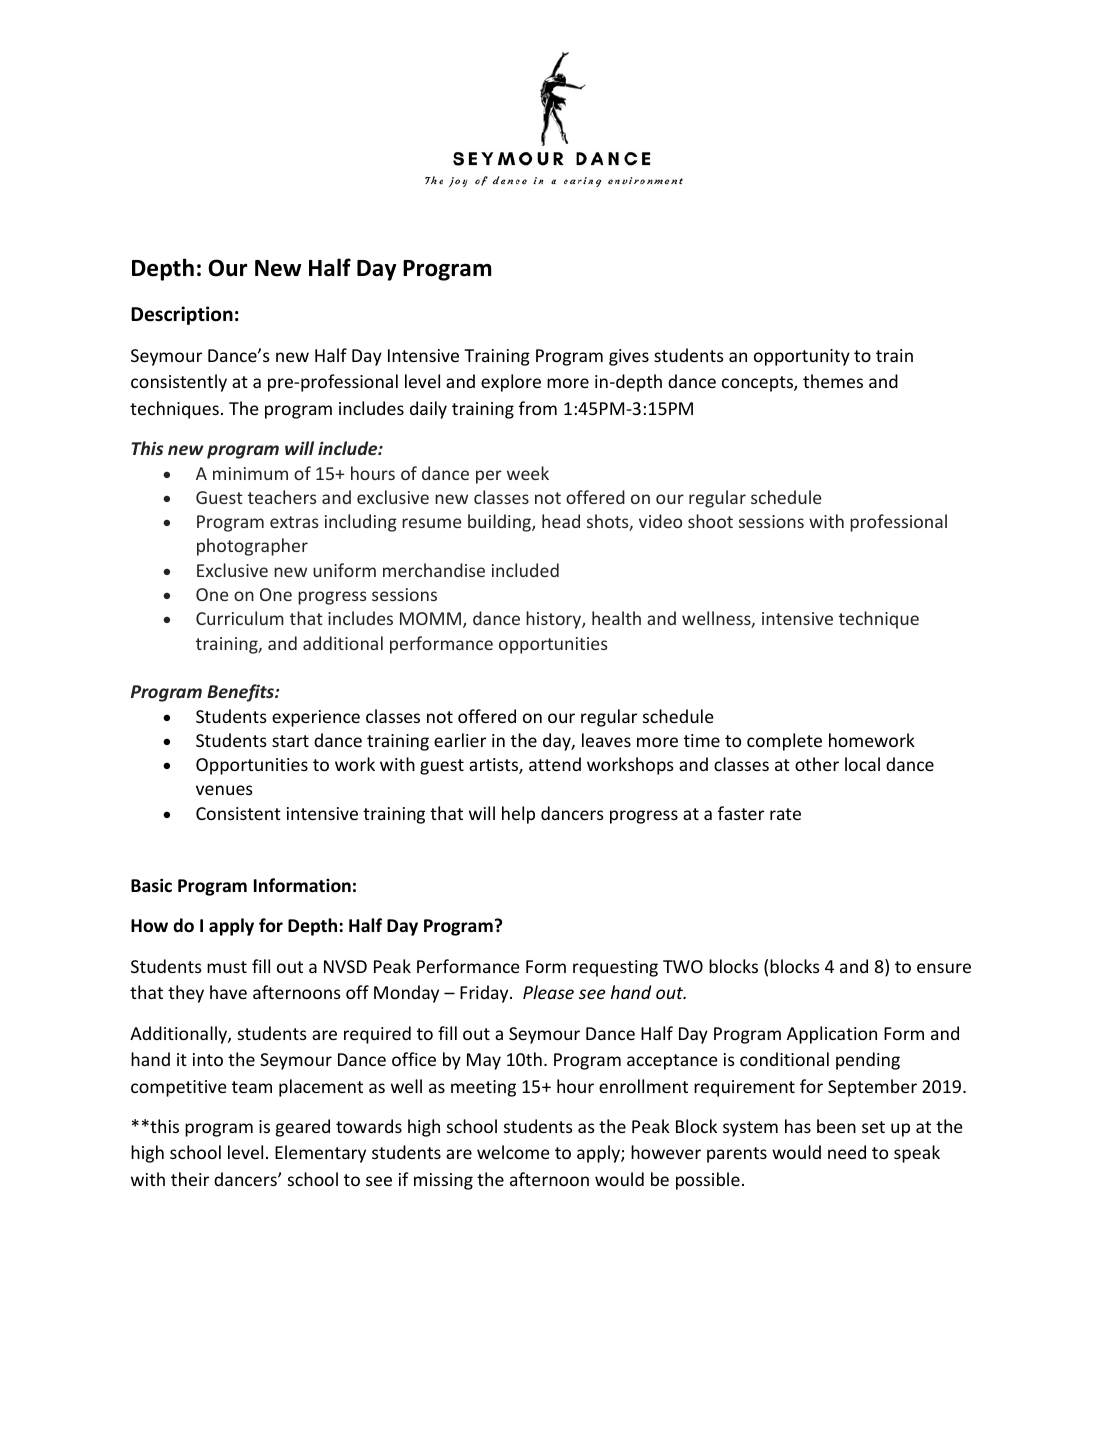 Image resolution: width=1108 pixels, height=1434 pixels. Describe the element at coordinates (802, 357) in the screenshot. I see `opportunity` at that location.
